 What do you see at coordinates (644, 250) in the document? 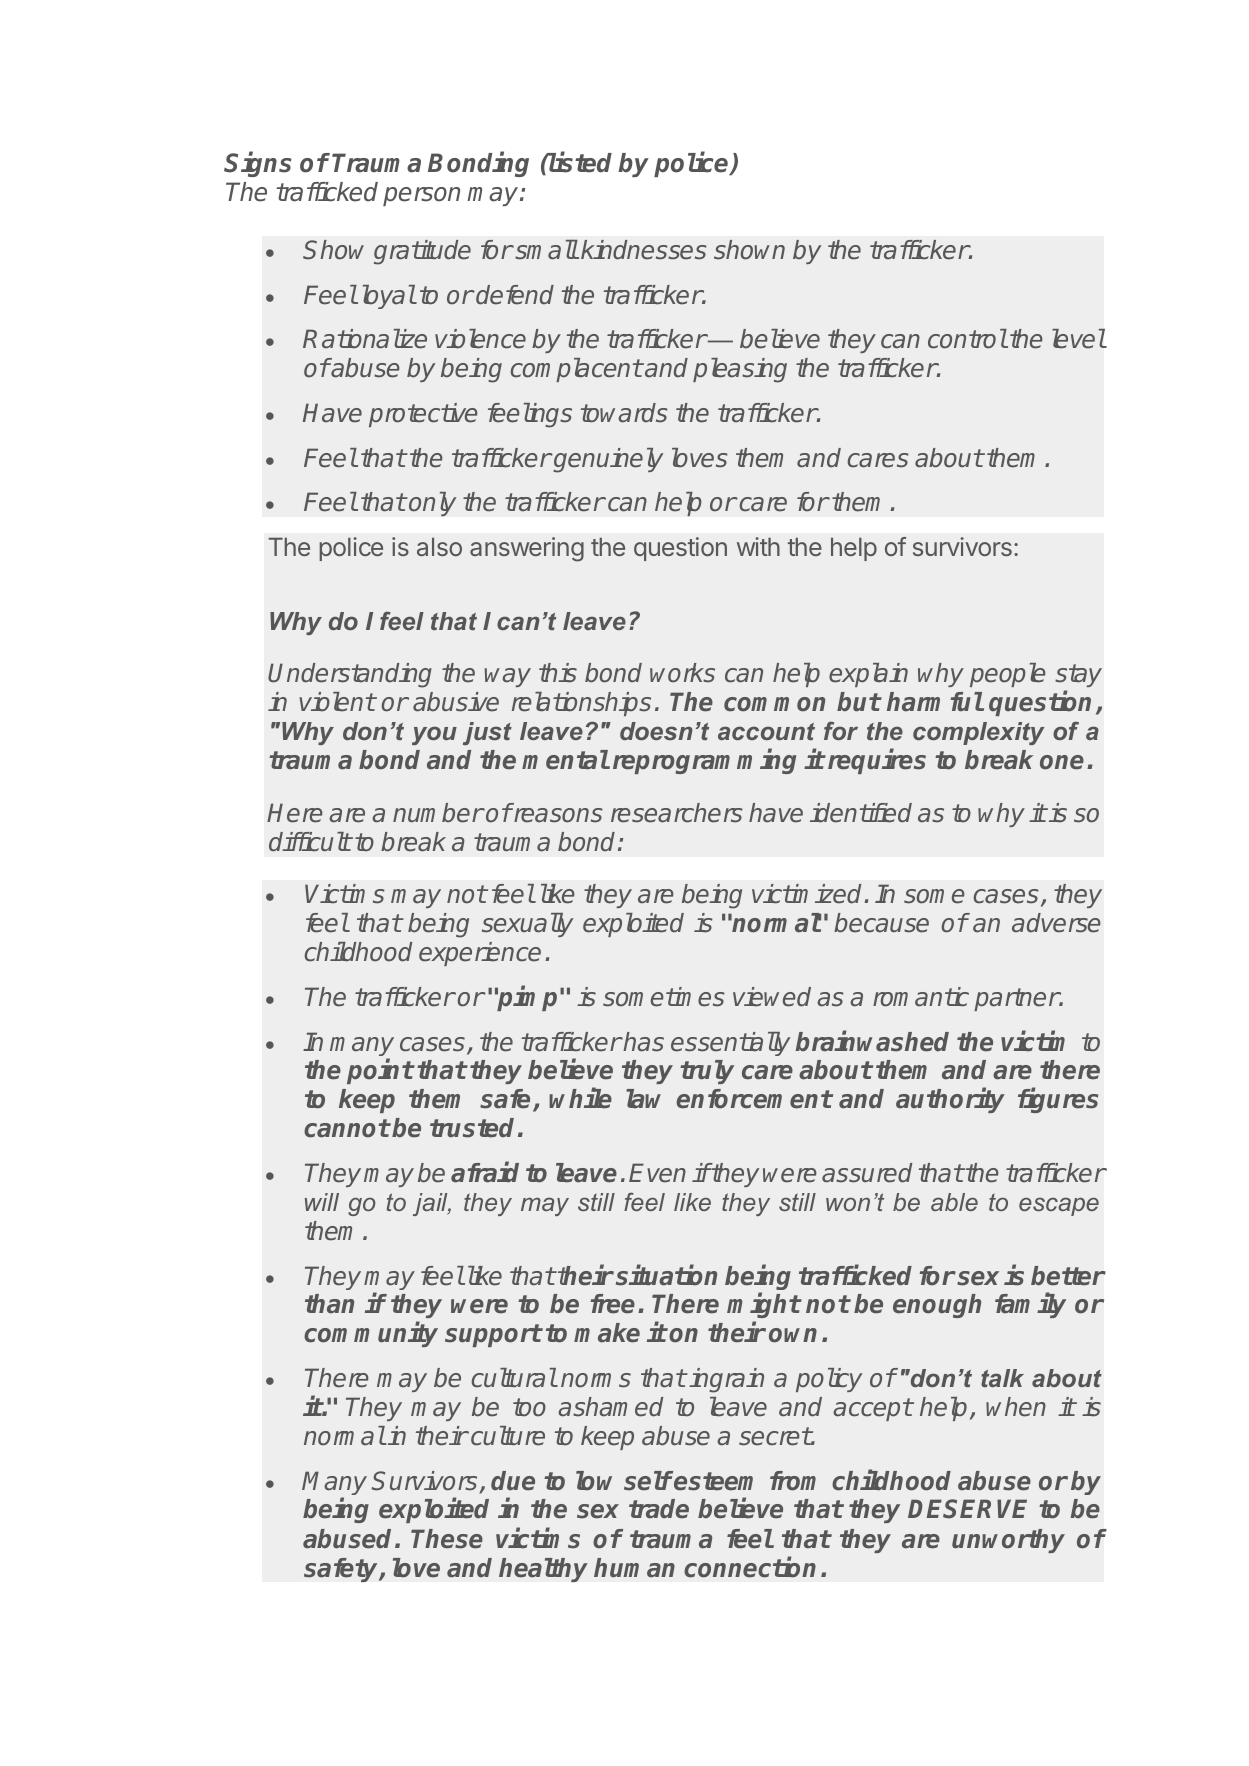
I see `kindnesses` at bounding box center [644, 250].
